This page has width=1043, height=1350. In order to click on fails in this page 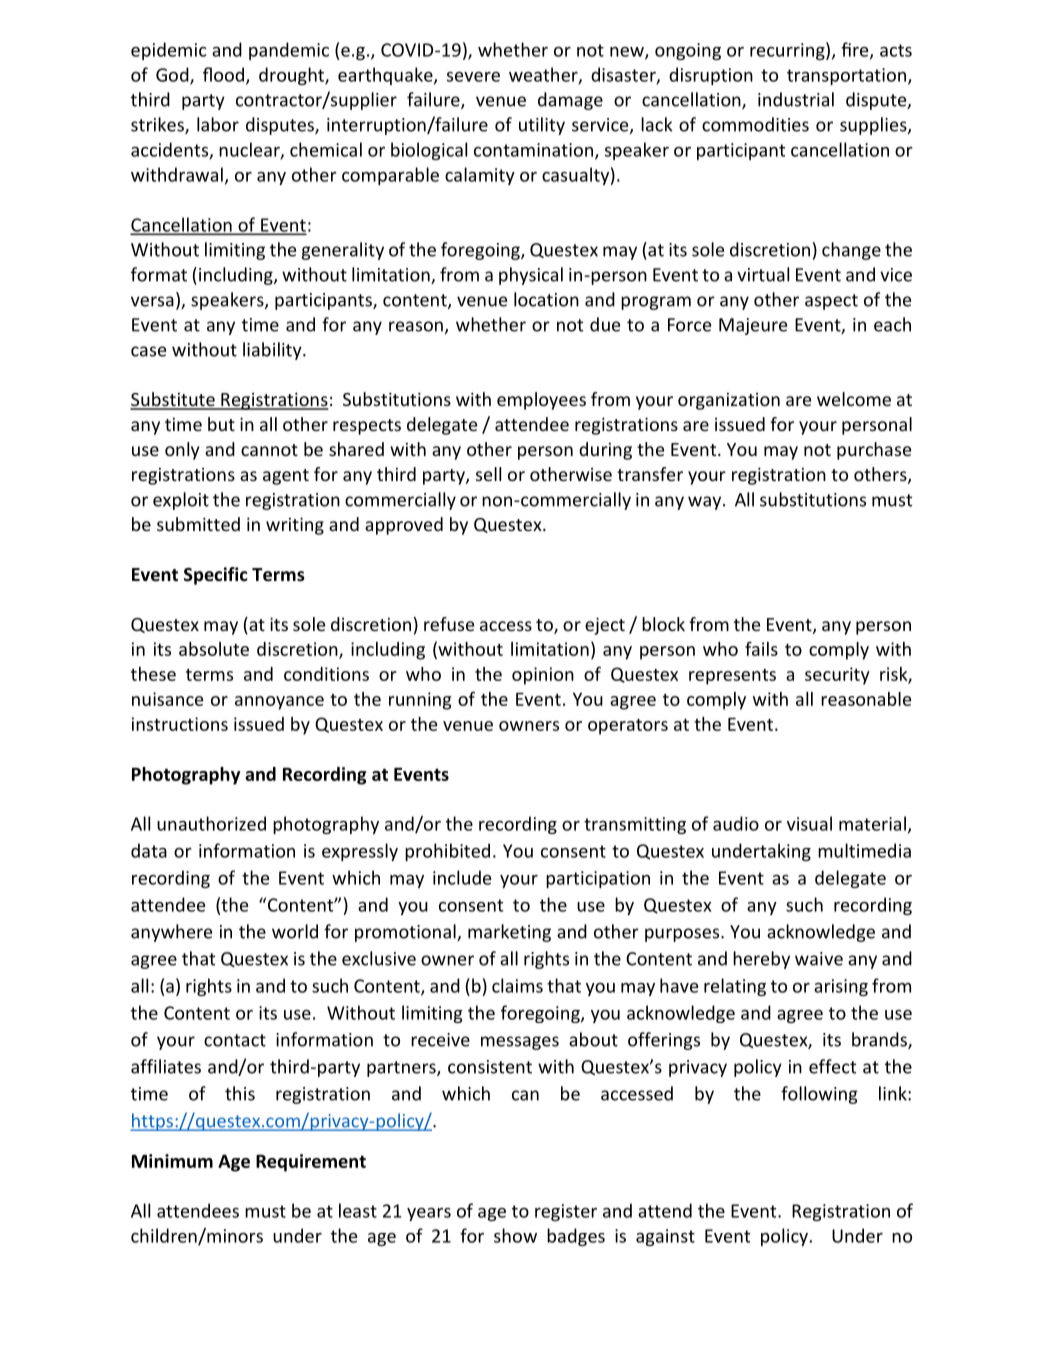, I will do `click(761, 649)`.
